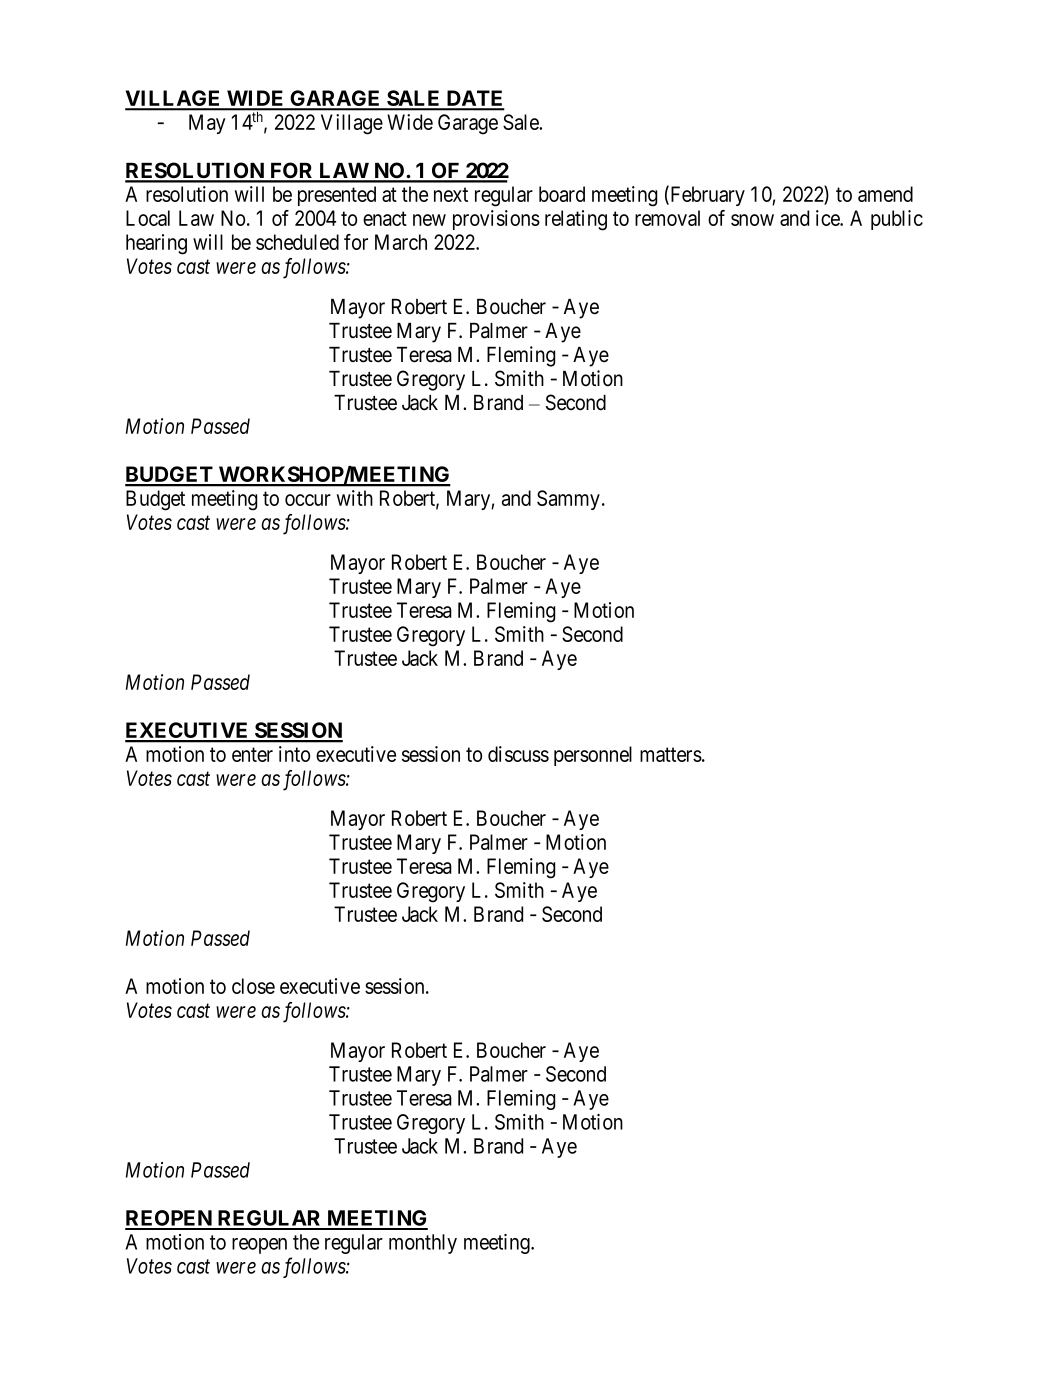 The image size is (1064, 1377). Describe the element at coordinates (518, 754) in the image. I see `discuss` at that location.
